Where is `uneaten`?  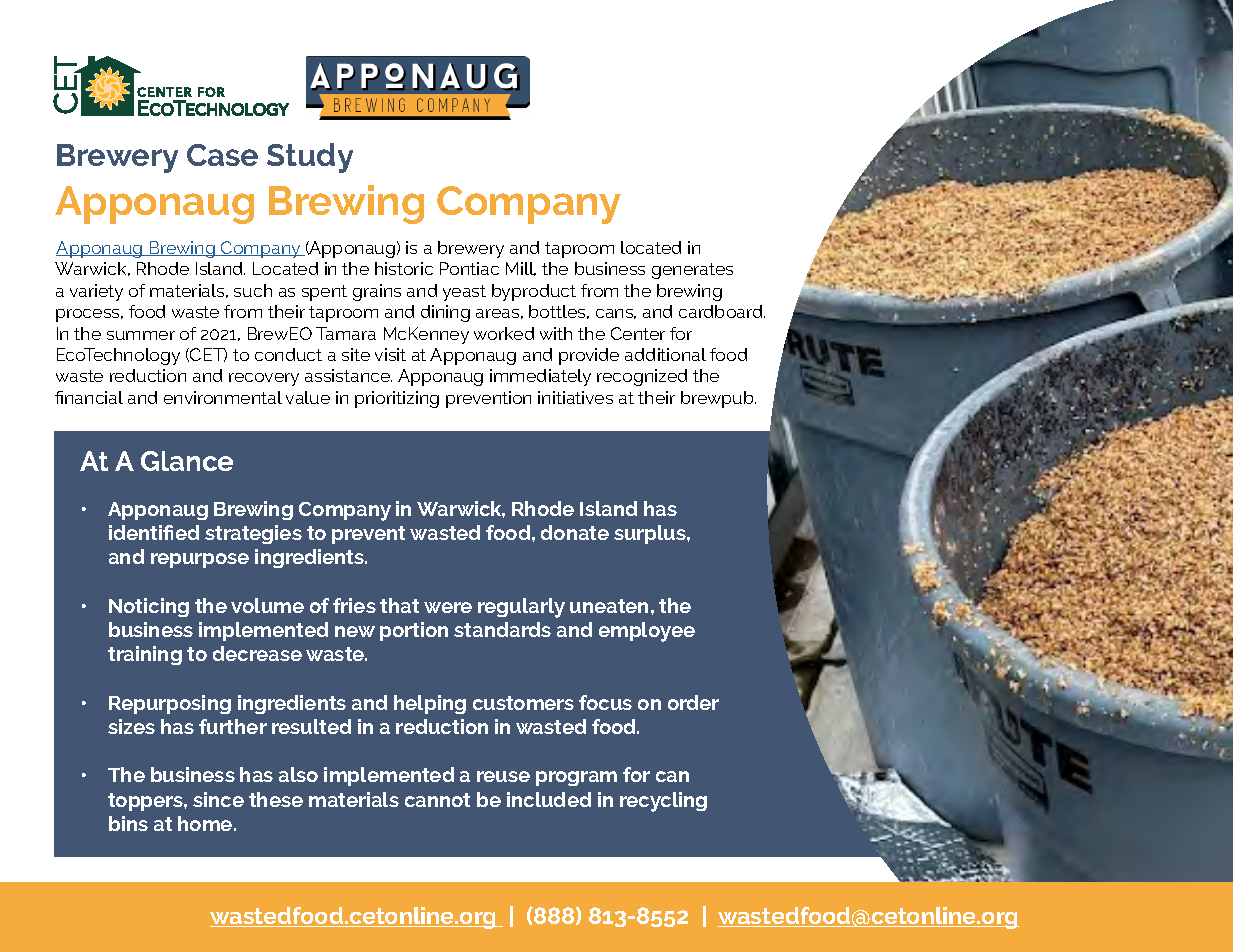
uneaten is located at coordinates (609, 606).
